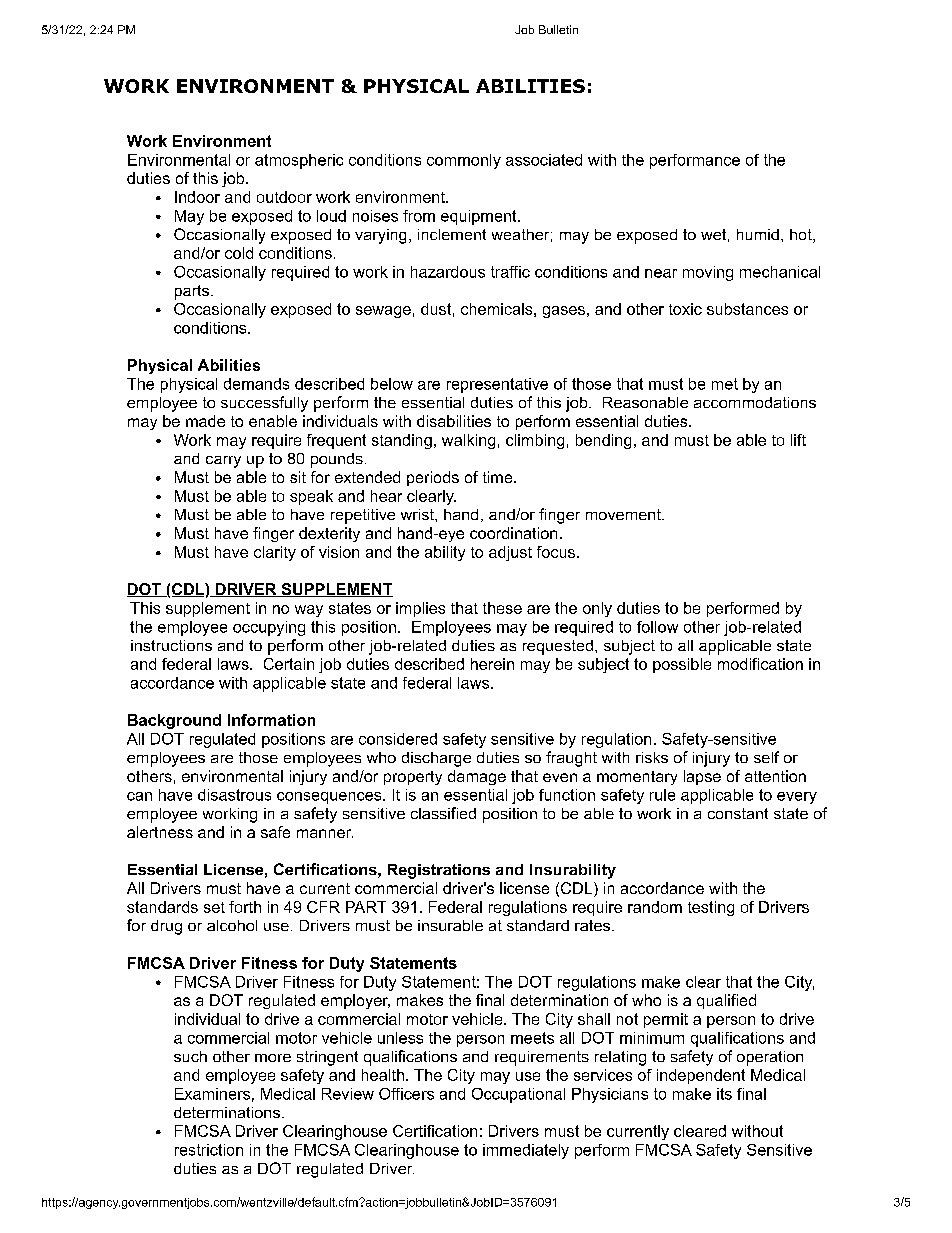 The image size is (952, 1233). Describe the element at coordinates (197, 197) in the screenshot. I see `Indoor` at that location.
